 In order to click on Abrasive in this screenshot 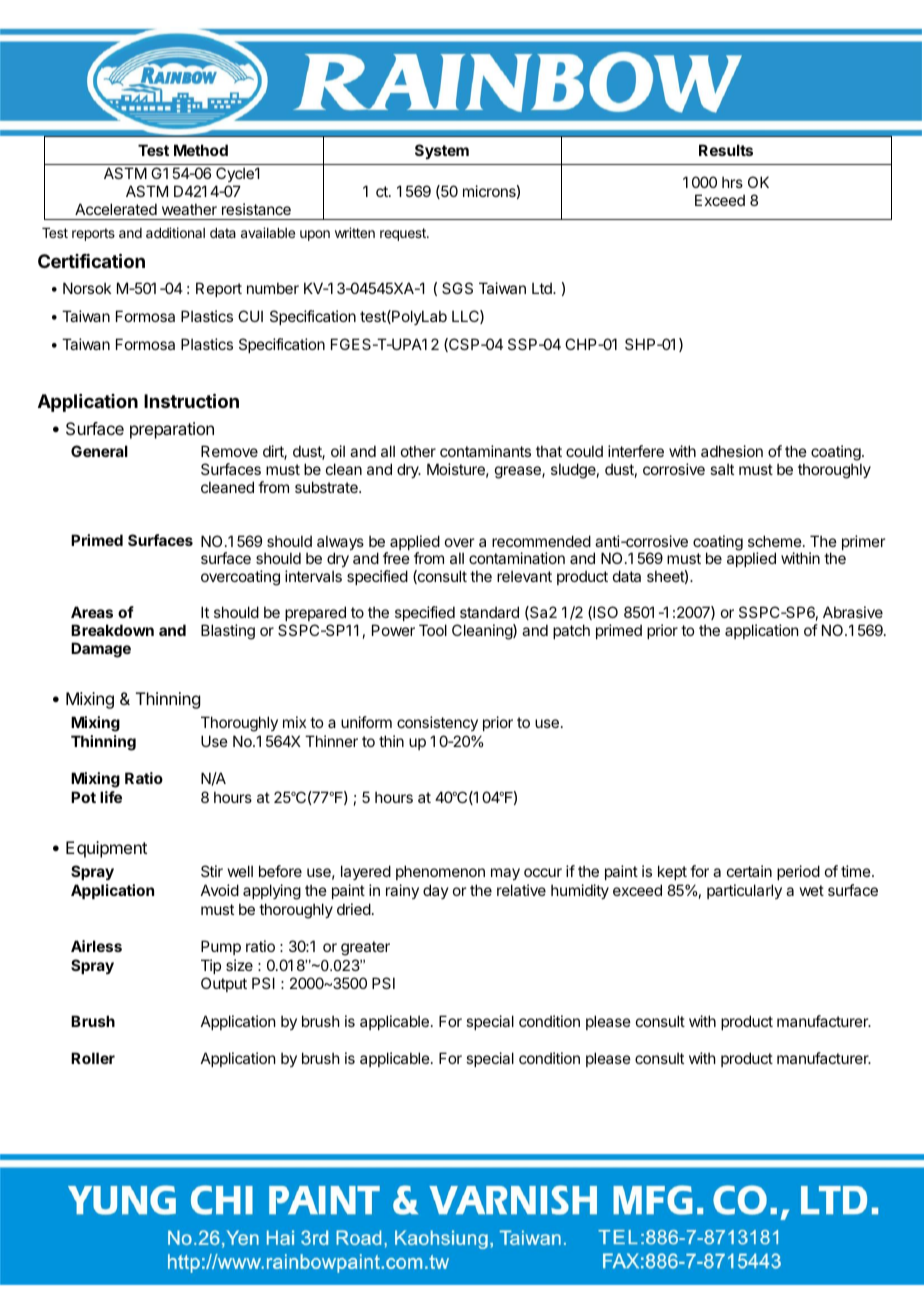, I will do `click(853, 612)`.
